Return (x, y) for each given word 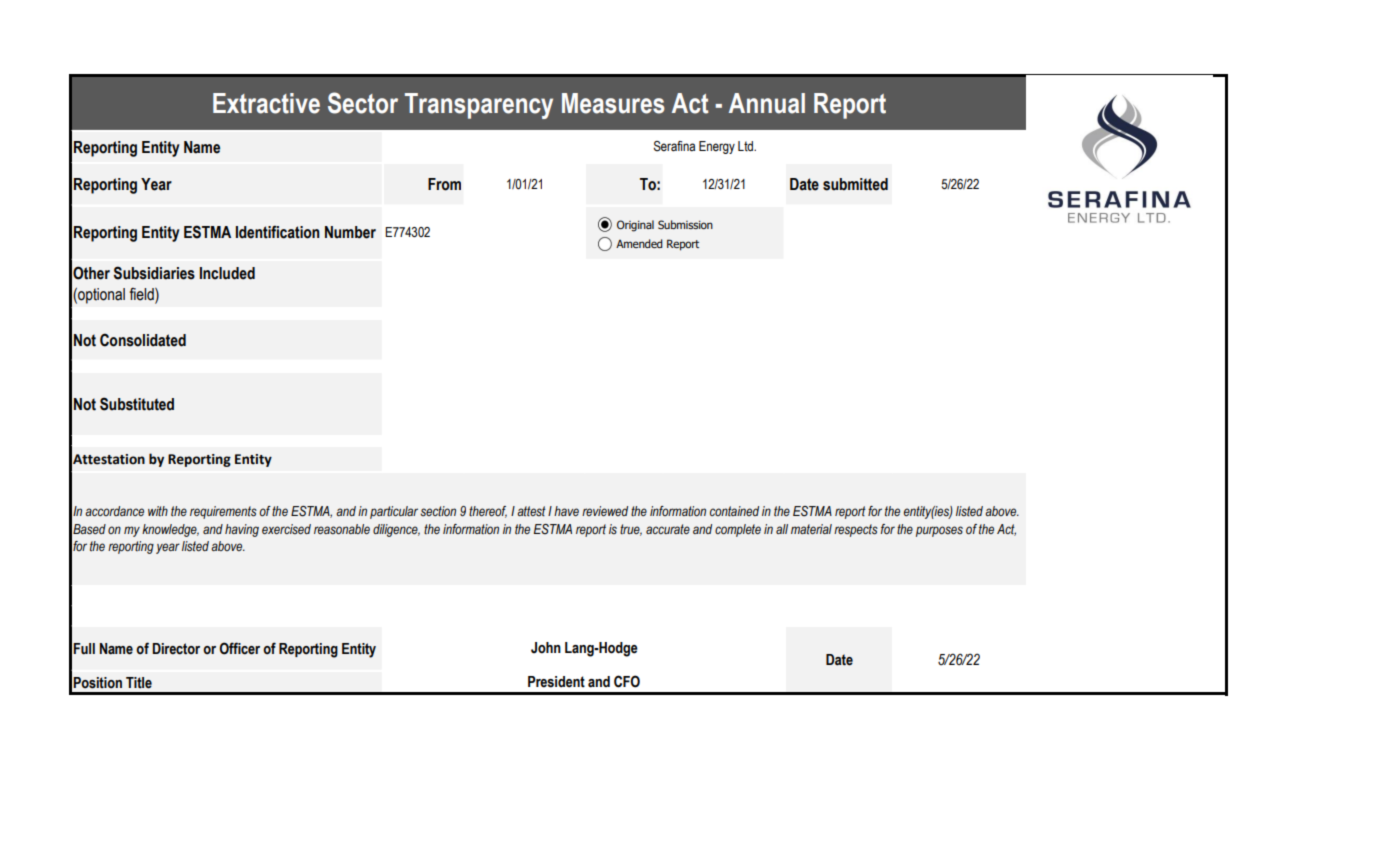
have (566, 511)
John (546, 648)
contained (734, 511)
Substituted (137, 404)
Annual (767, 103)
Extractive (266, 103)
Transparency (479, 106)
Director (176, 649)
